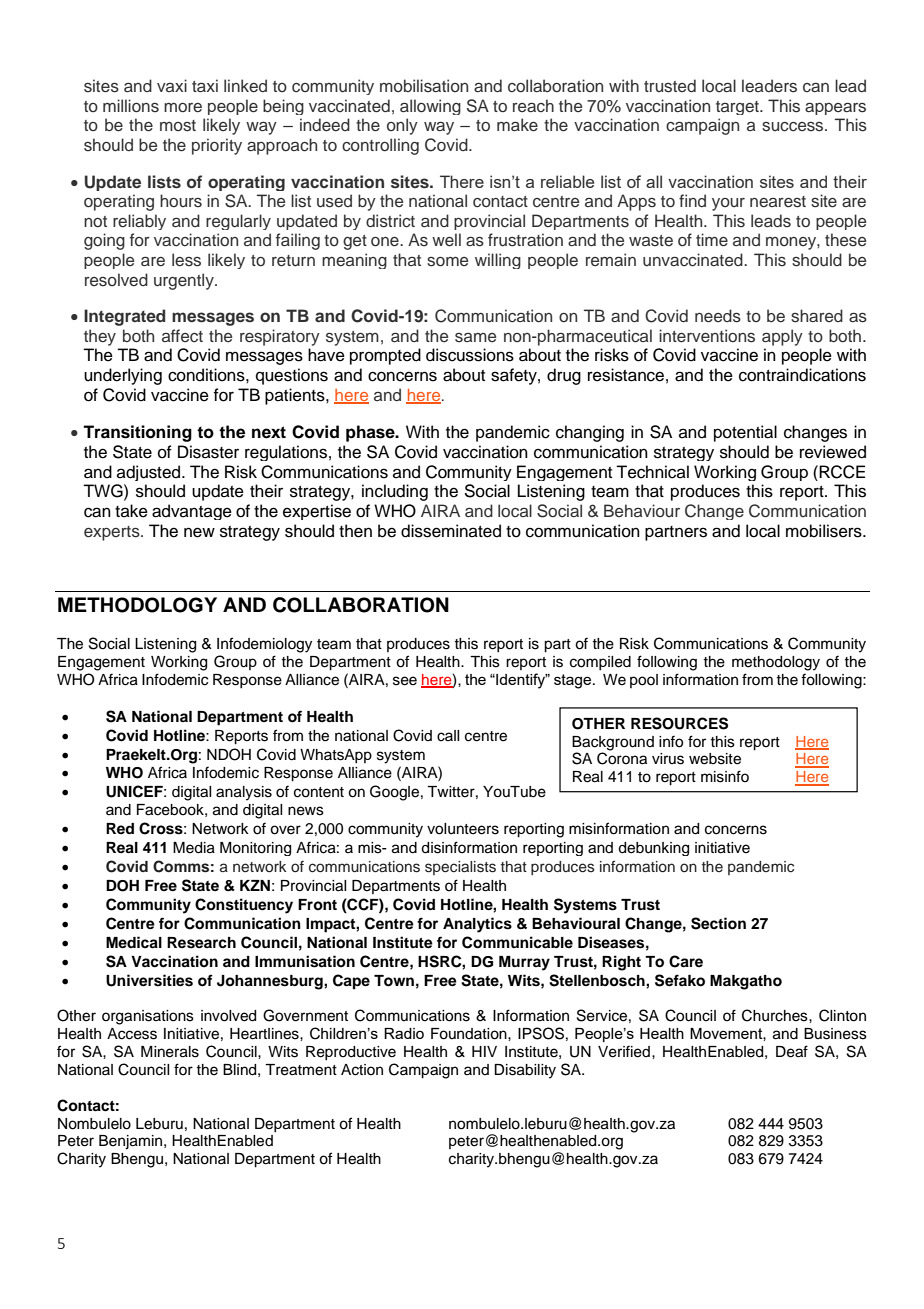 This page has height=1309, width=924. What do you see at coordinates (430, 107) in the page?
I see `allowing` at bounding box center [430, 107].
